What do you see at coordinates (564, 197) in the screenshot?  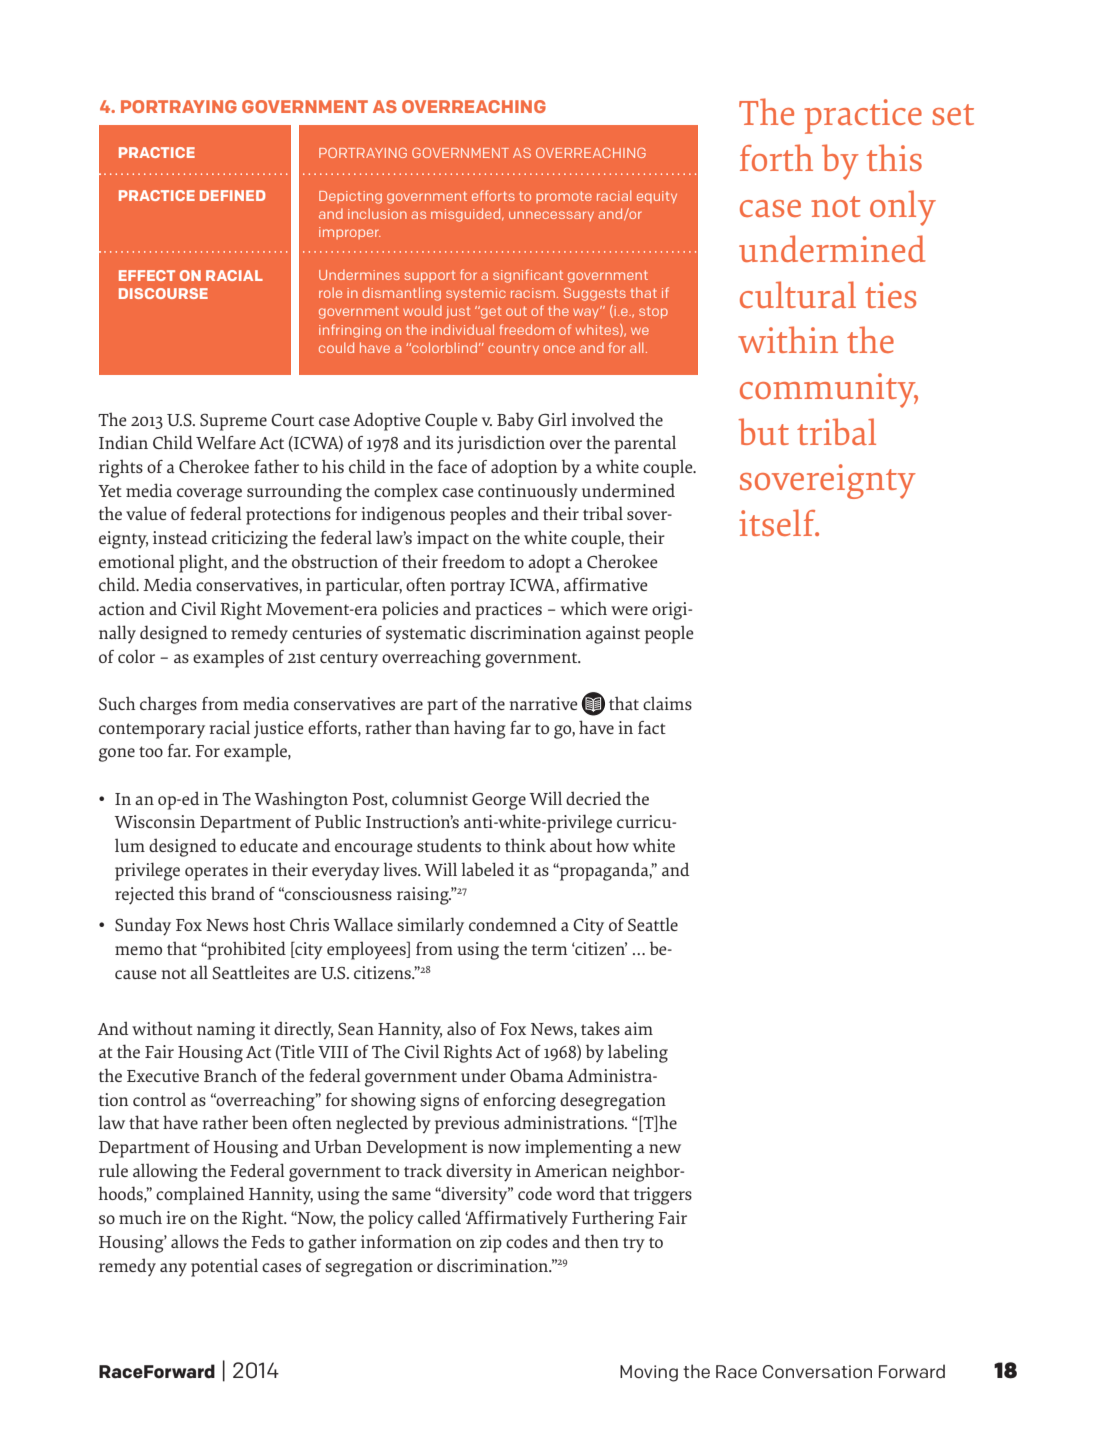 I see `promote` at bounding box center [564, 197].
